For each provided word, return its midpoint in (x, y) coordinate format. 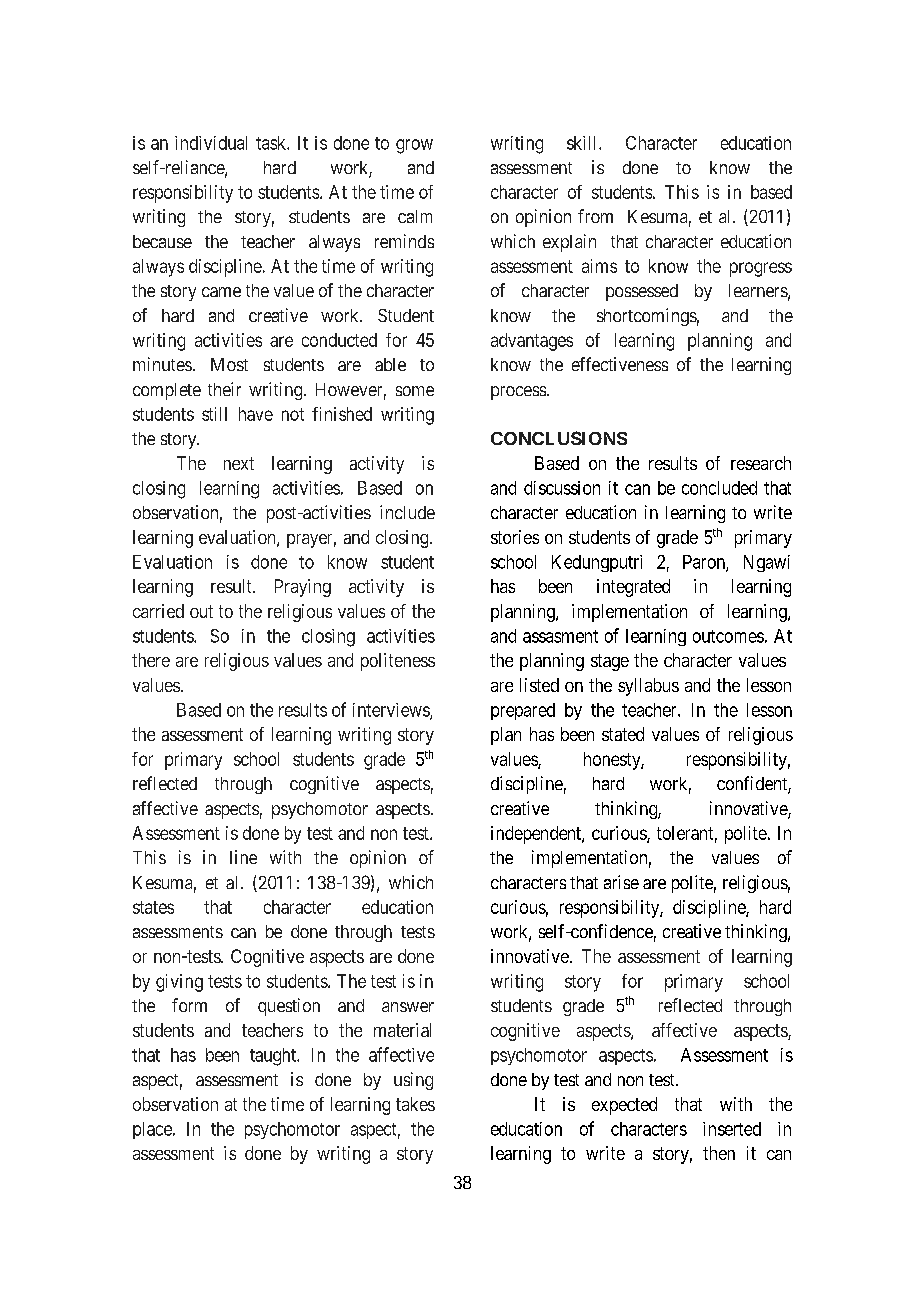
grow (414, 146)
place (153, 1130)
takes (415, 1104)
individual (211, 143)
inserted (732, 1129)
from (595, 216)
